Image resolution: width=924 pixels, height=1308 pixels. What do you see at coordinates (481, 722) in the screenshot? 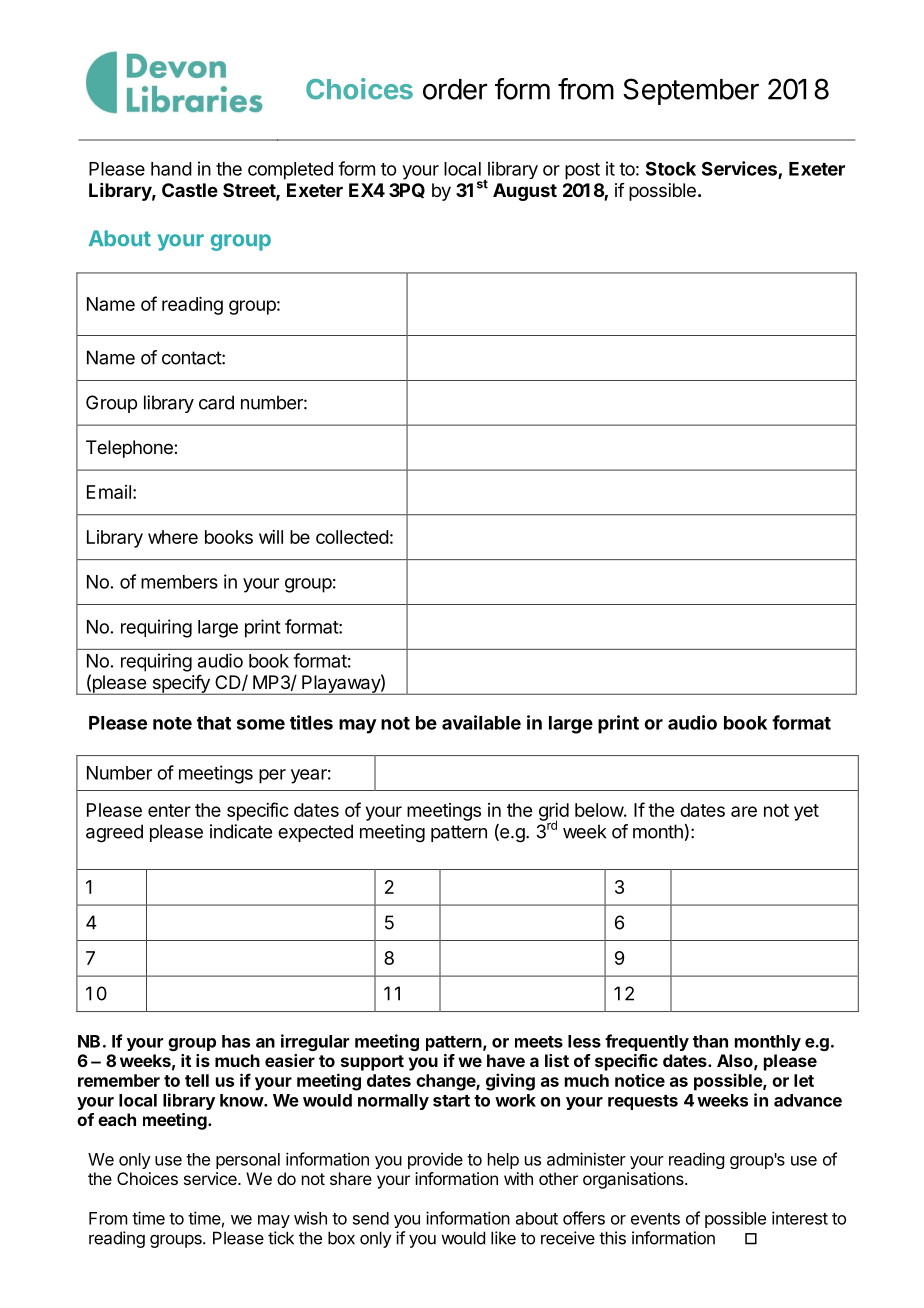
I see `available` at bounding box center [481, 722].
